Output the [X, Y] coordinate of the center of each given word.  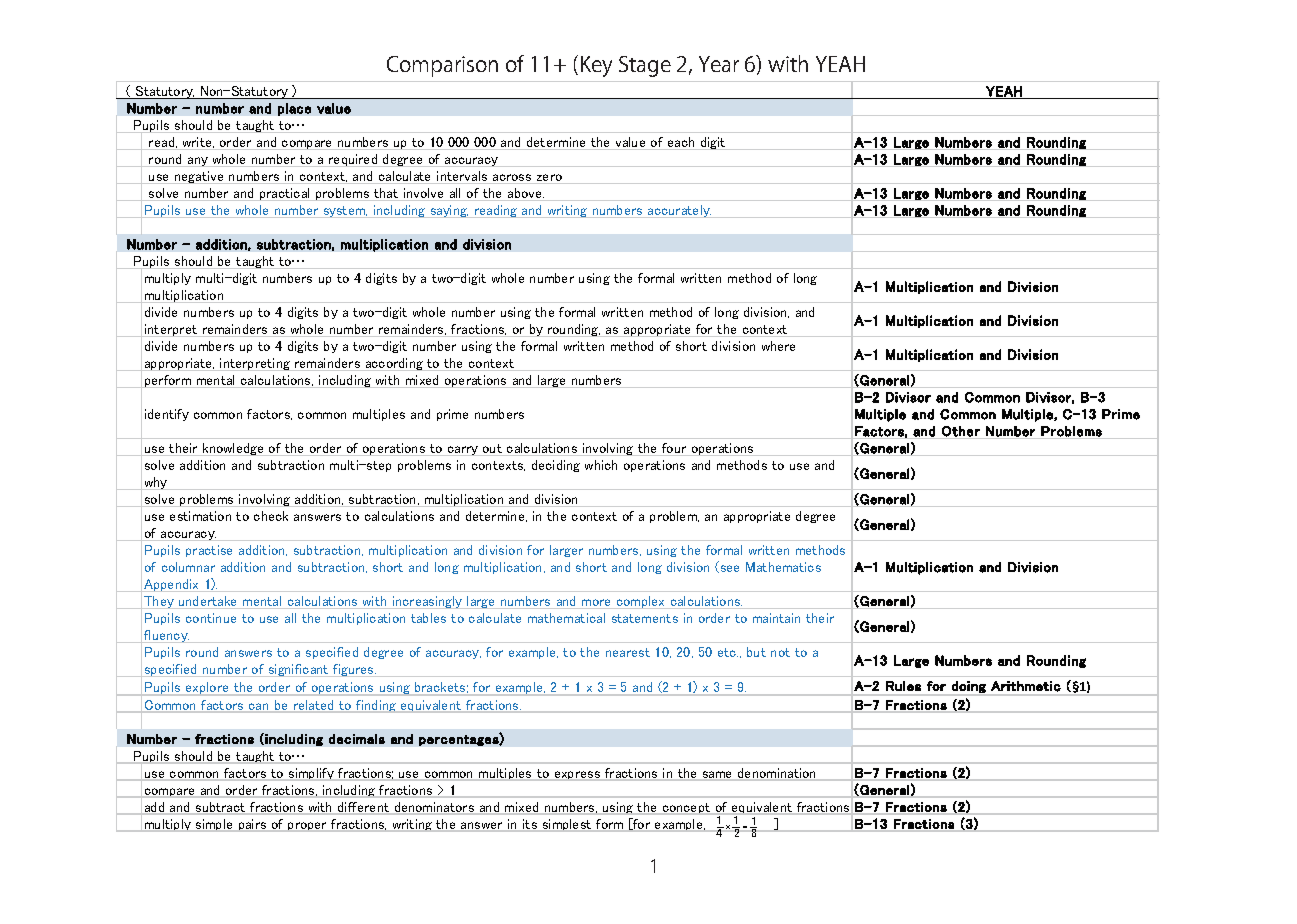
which [601, 465]
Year [719, 64]
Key [596, 66]
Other [961, 432]
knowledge [233, 449]
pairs [252, 825]
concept [686, 809]
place [294, 109]
